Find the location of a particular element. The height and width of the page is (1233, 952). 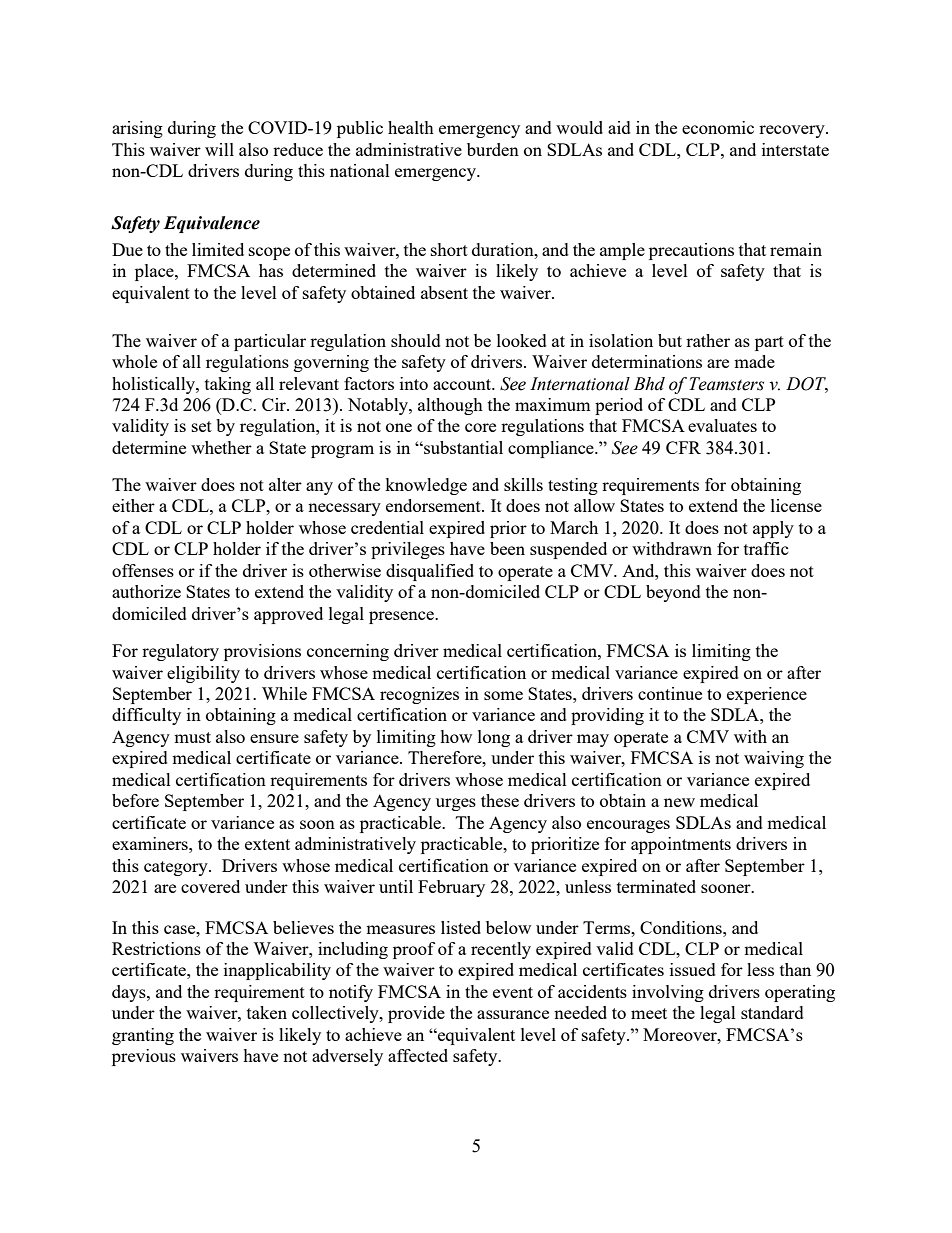

will is located at coordinates (219, 149).
